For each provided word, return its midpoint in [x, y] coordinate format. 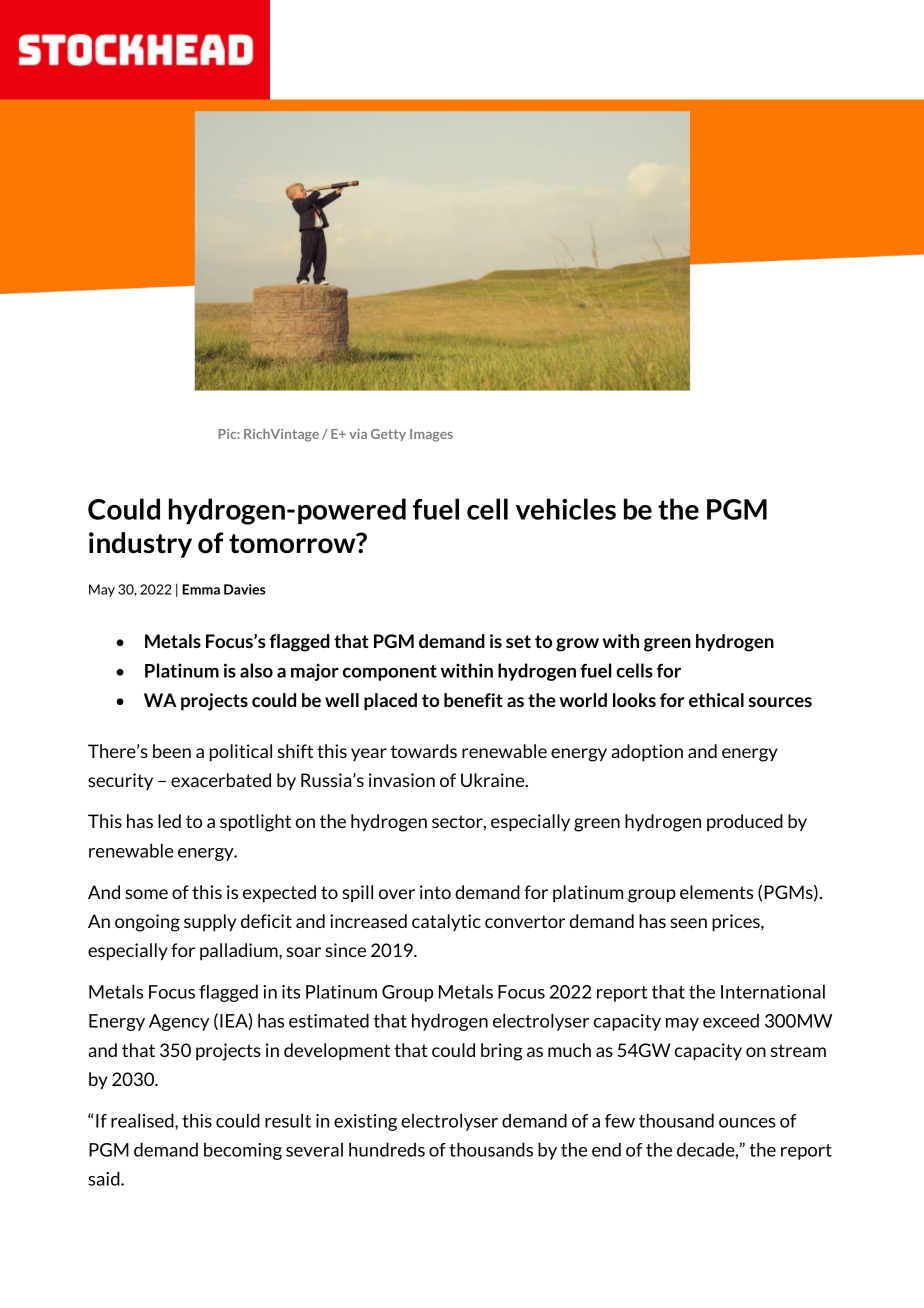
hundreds [387, 1149]
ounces [747, 1123]
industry [140, 545]
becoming [243, 1151]
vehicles [566, 509]
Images [431, 435]
